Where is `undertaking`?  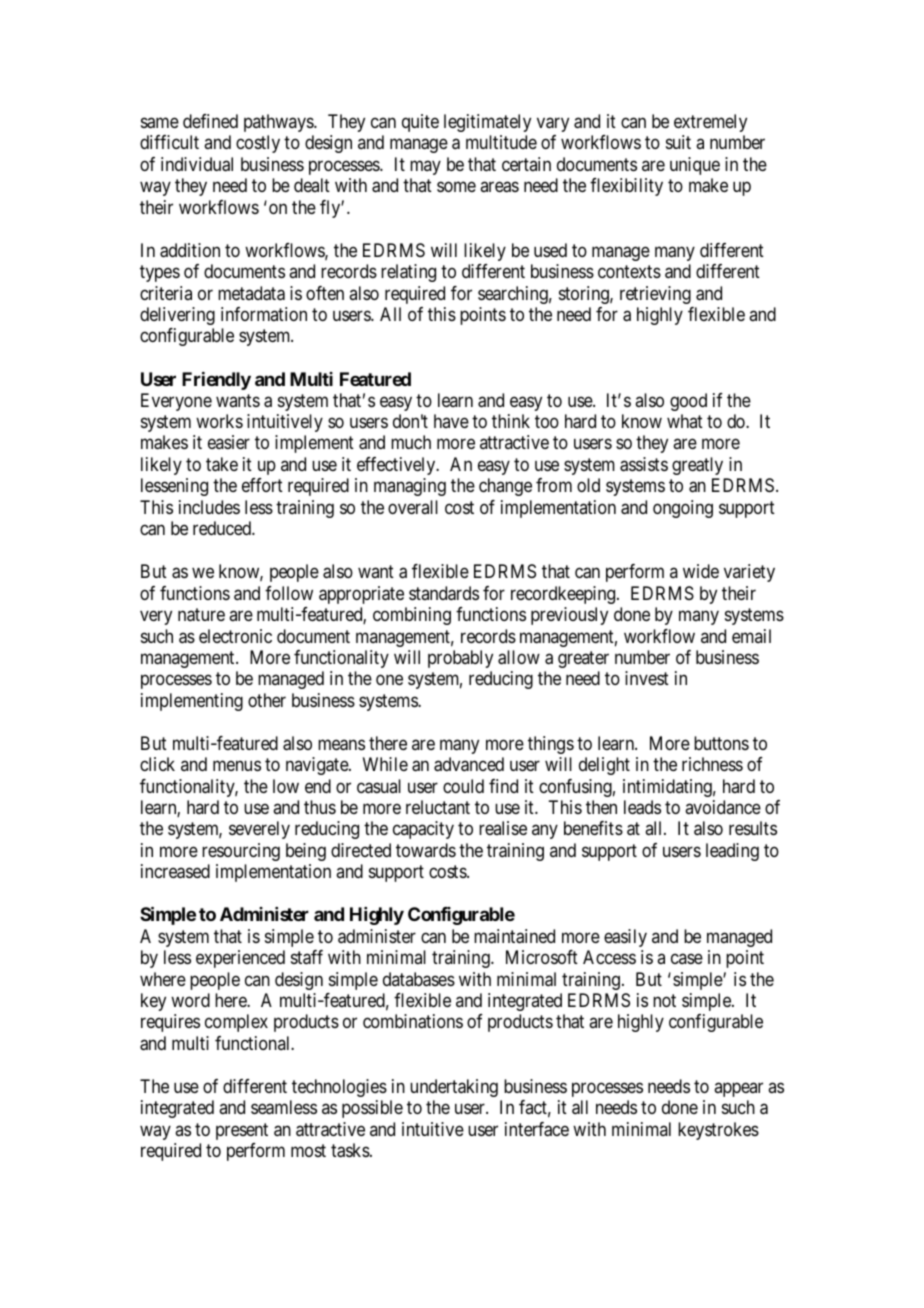
undertaking is located at coordinates (454, 1088).
